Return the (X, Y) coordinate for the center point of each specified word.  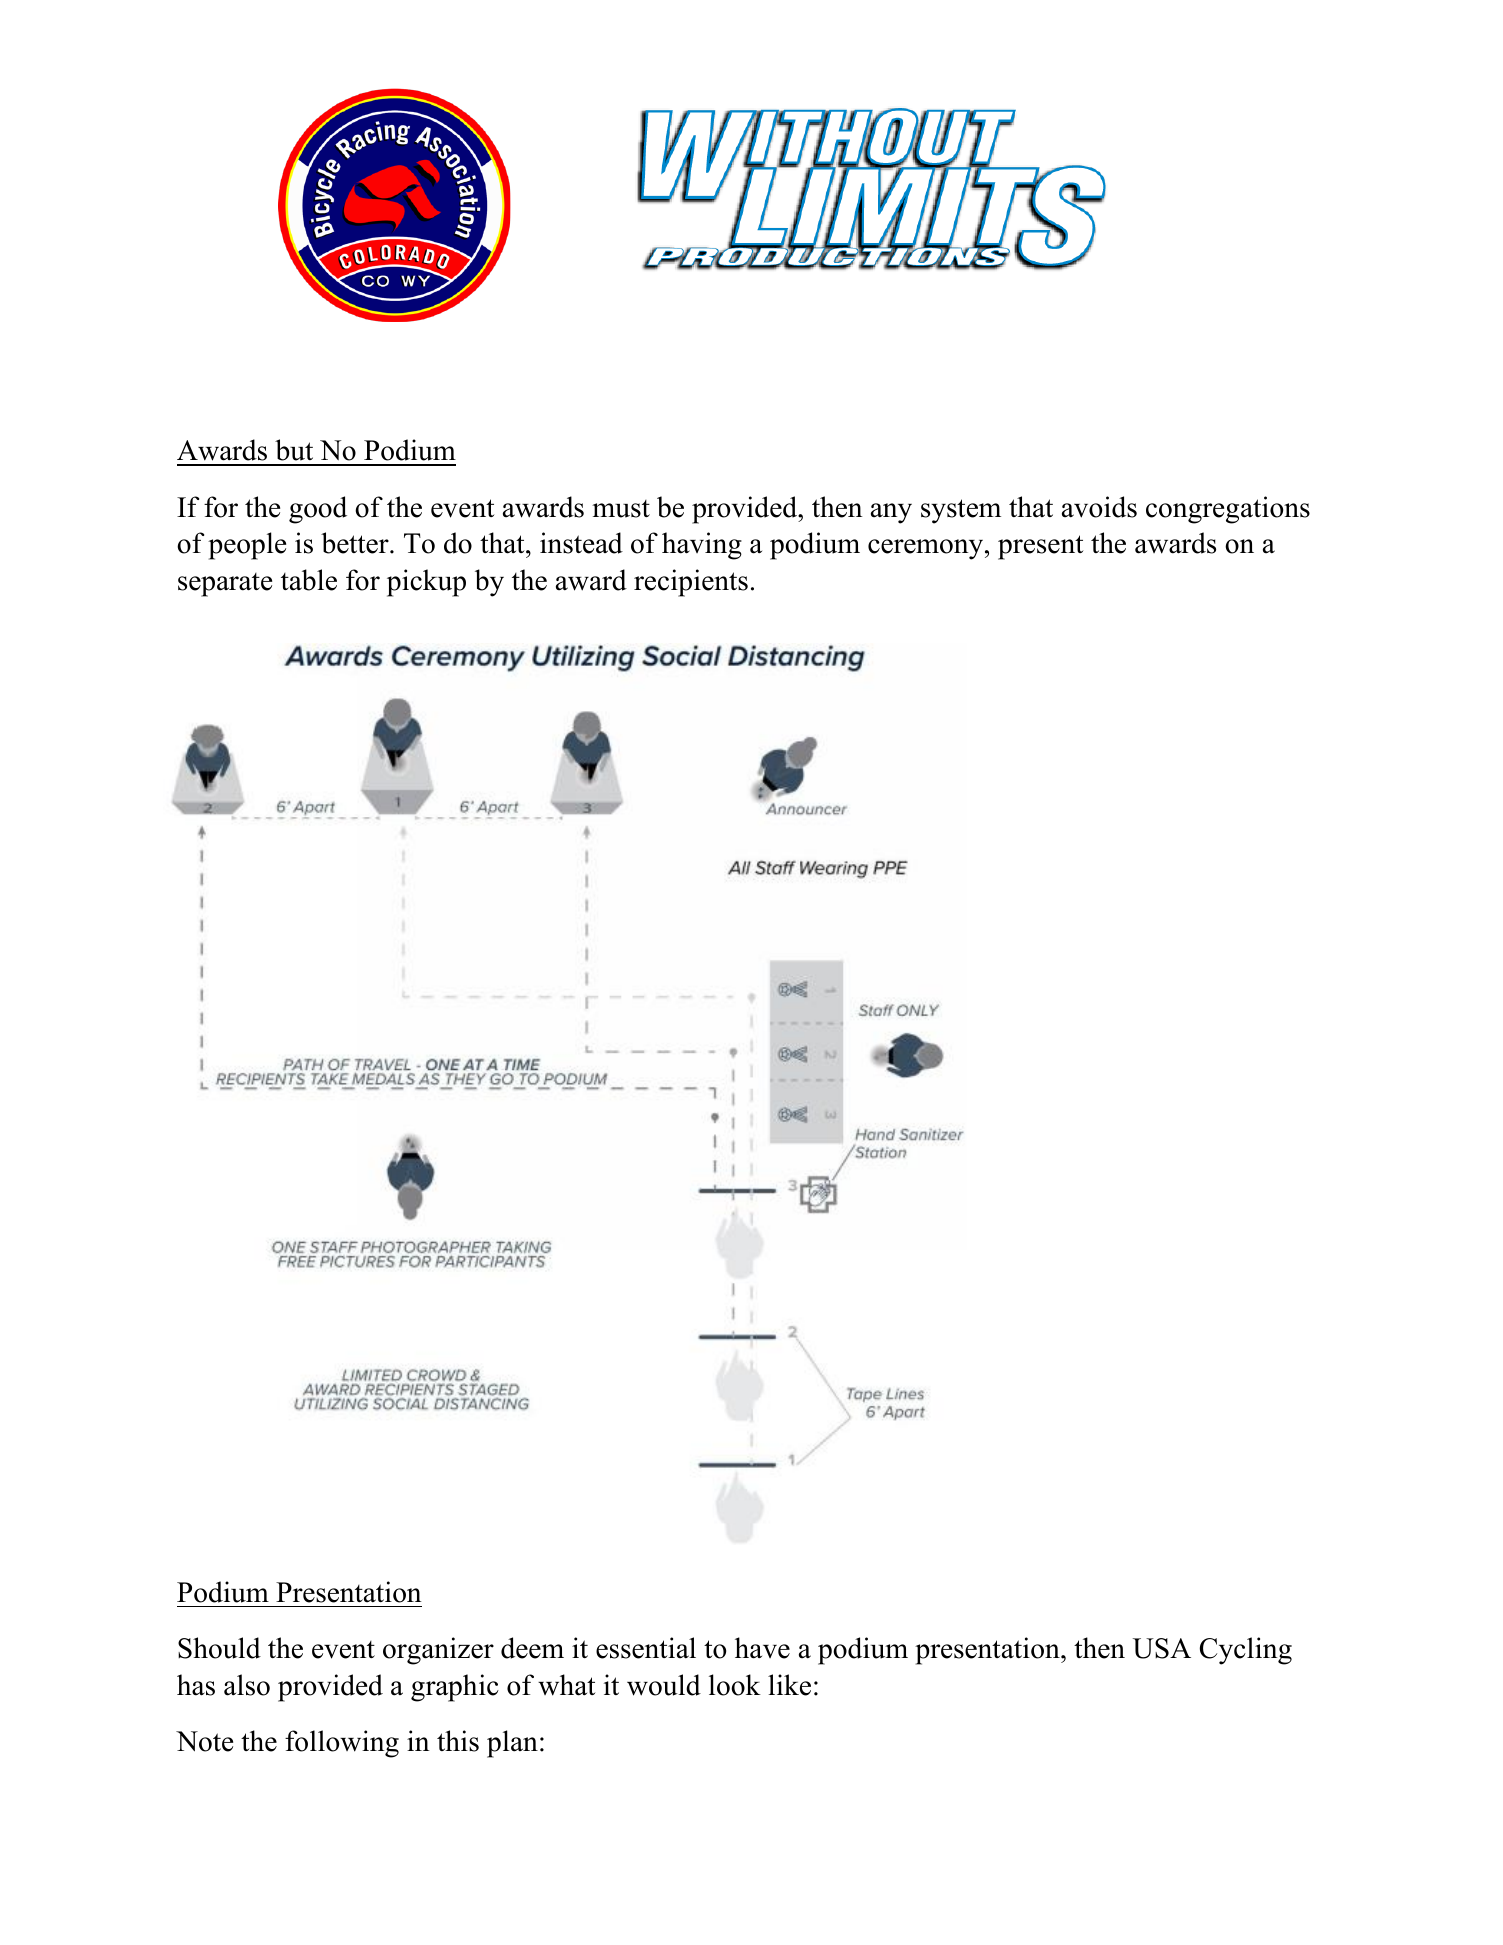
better (356, 543)
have (762, 1648)
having (702, 546)
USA (1162, 1648)
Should (219, 1648)
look (735, 1685)
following (342, 1744)
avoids (1099, 507)
